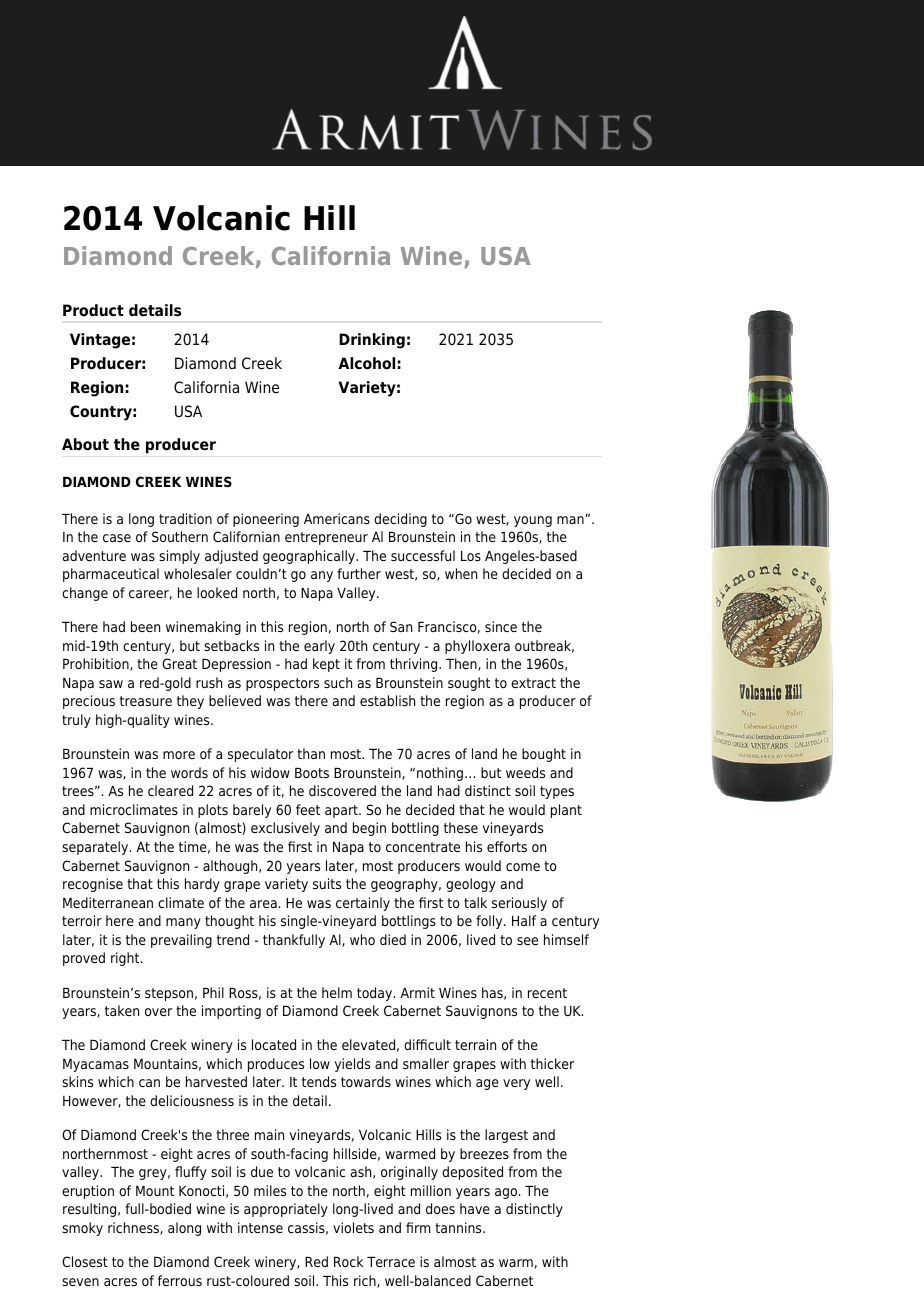 Image resolution: width=924 pixels, height=1308 pixels. Describe the element at coordinates (372, 341) in the screenshot. I see `Drinking` at that location.
